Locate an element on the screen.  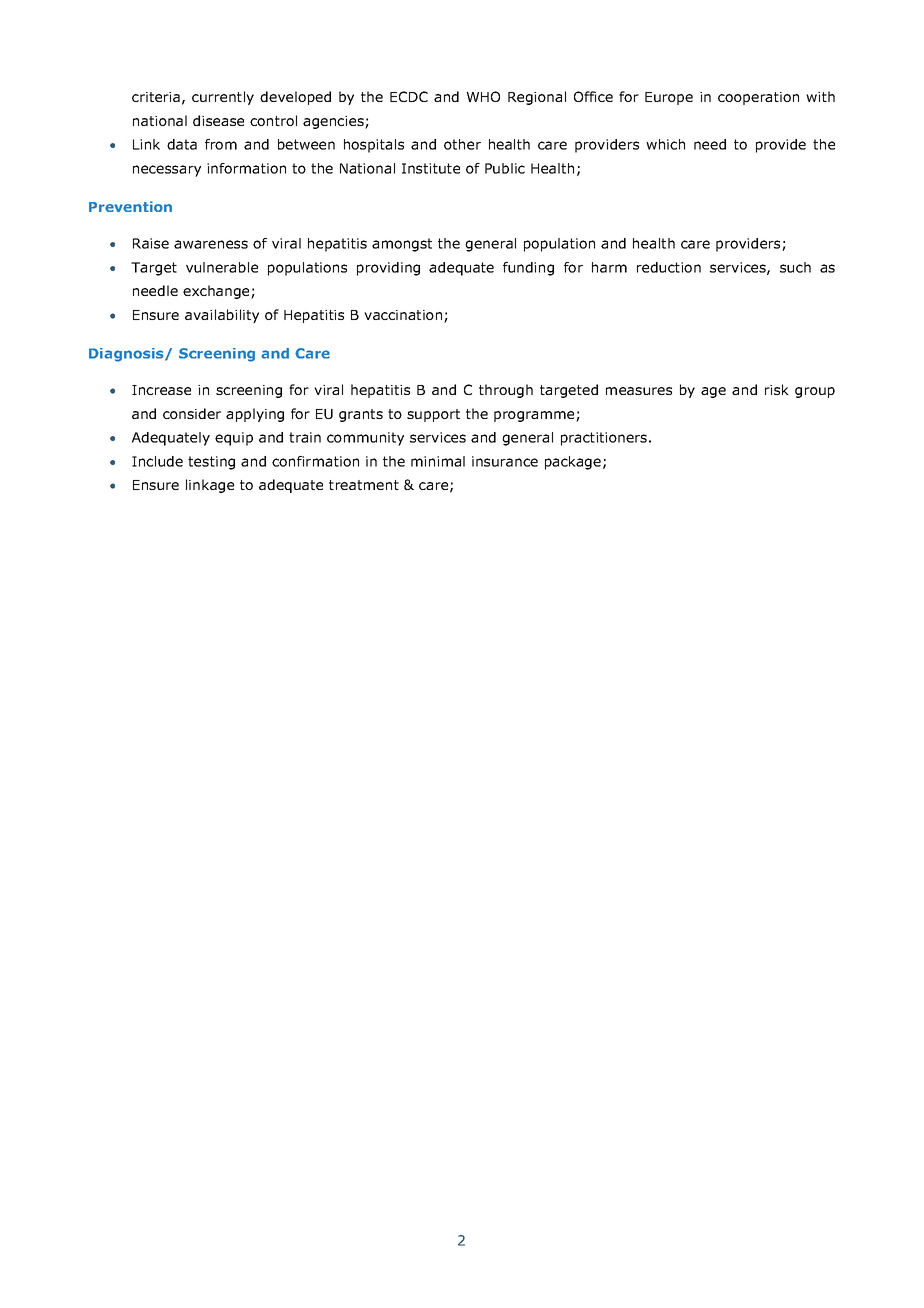
package is located at coordinates (573, 463).
